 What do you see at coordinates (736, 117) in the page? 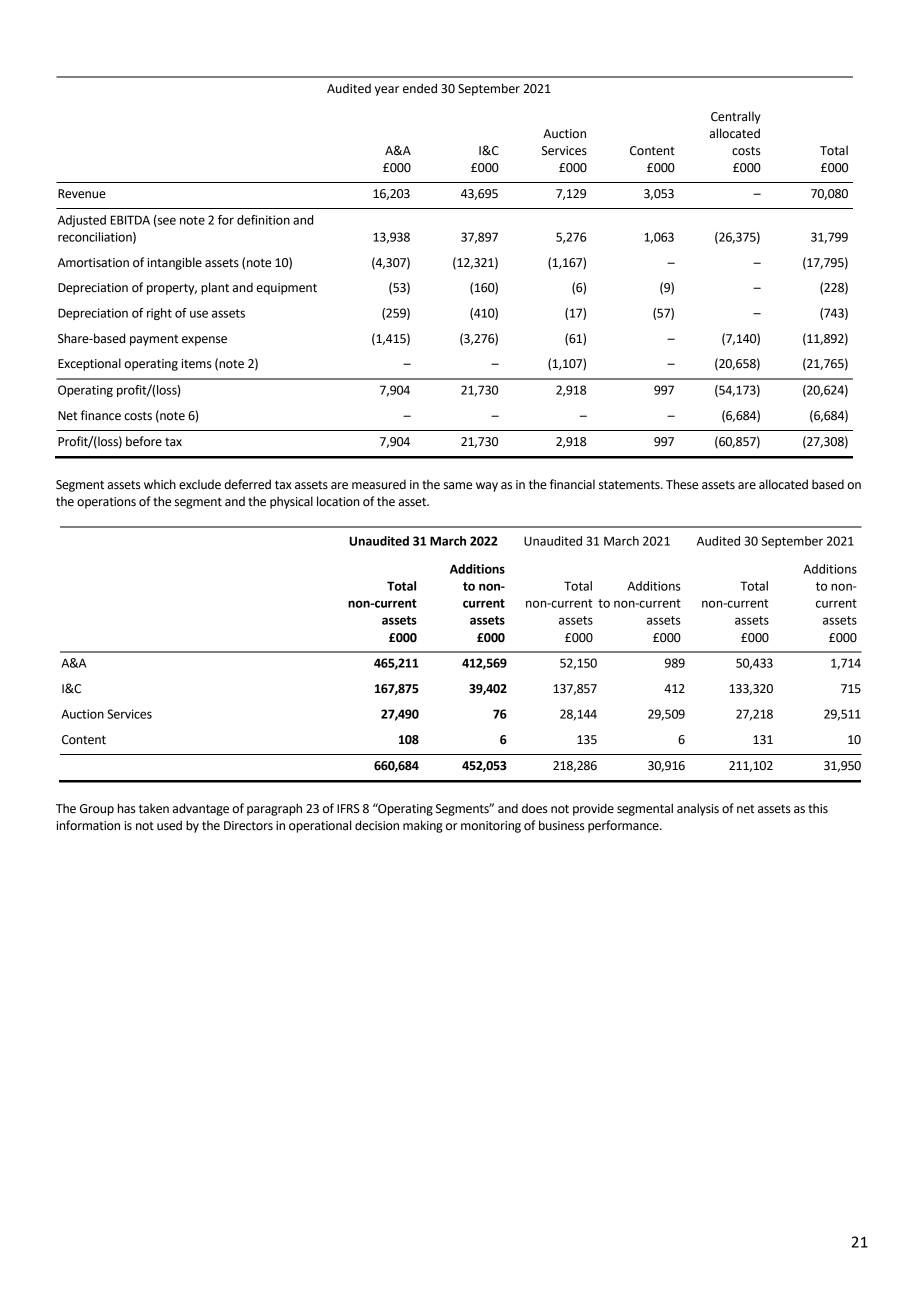
I see `Centrally` at bounding box center [736, 117].
